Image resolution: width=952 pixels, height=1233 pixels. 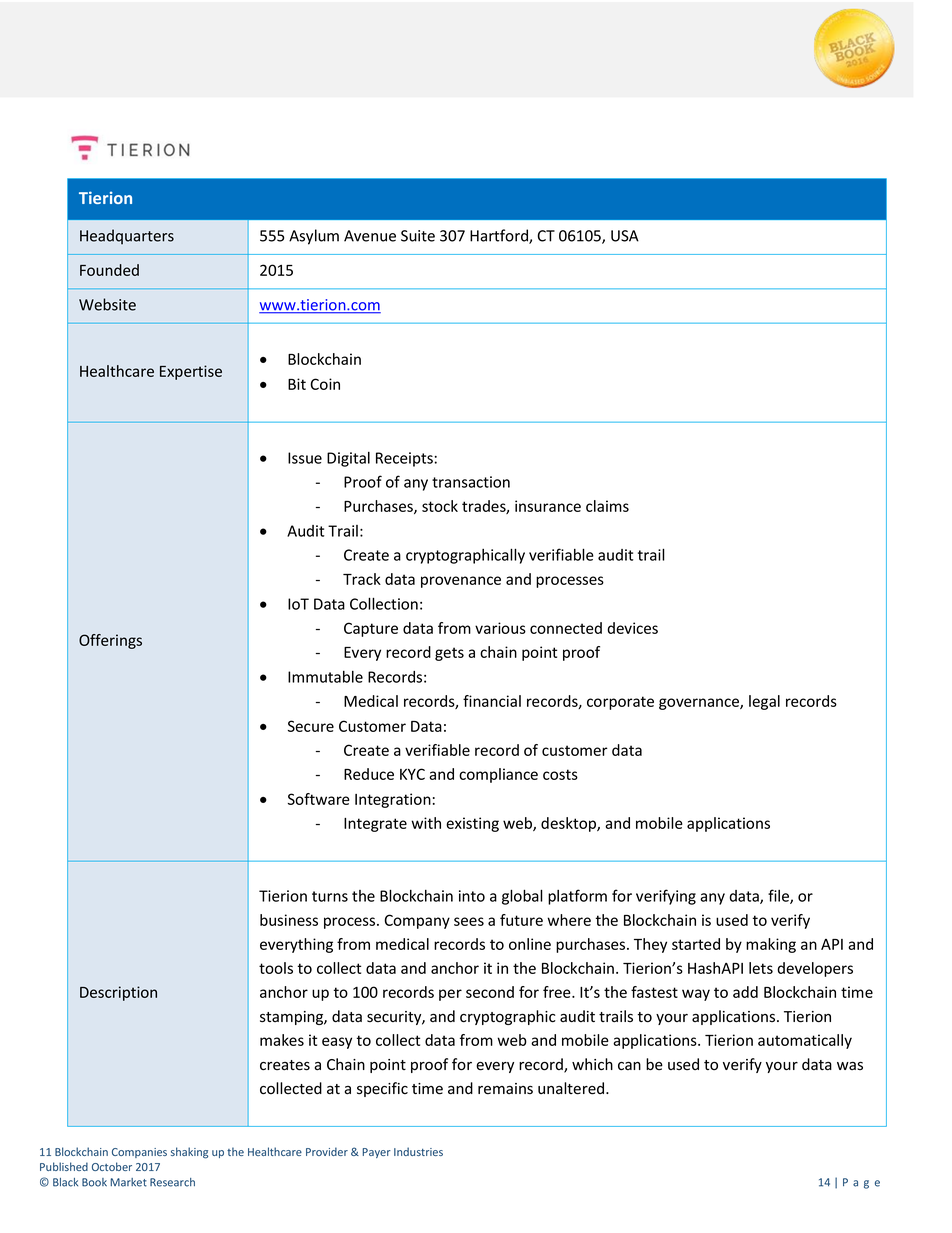 I want to click on legal, so click(x=764, y=702).
